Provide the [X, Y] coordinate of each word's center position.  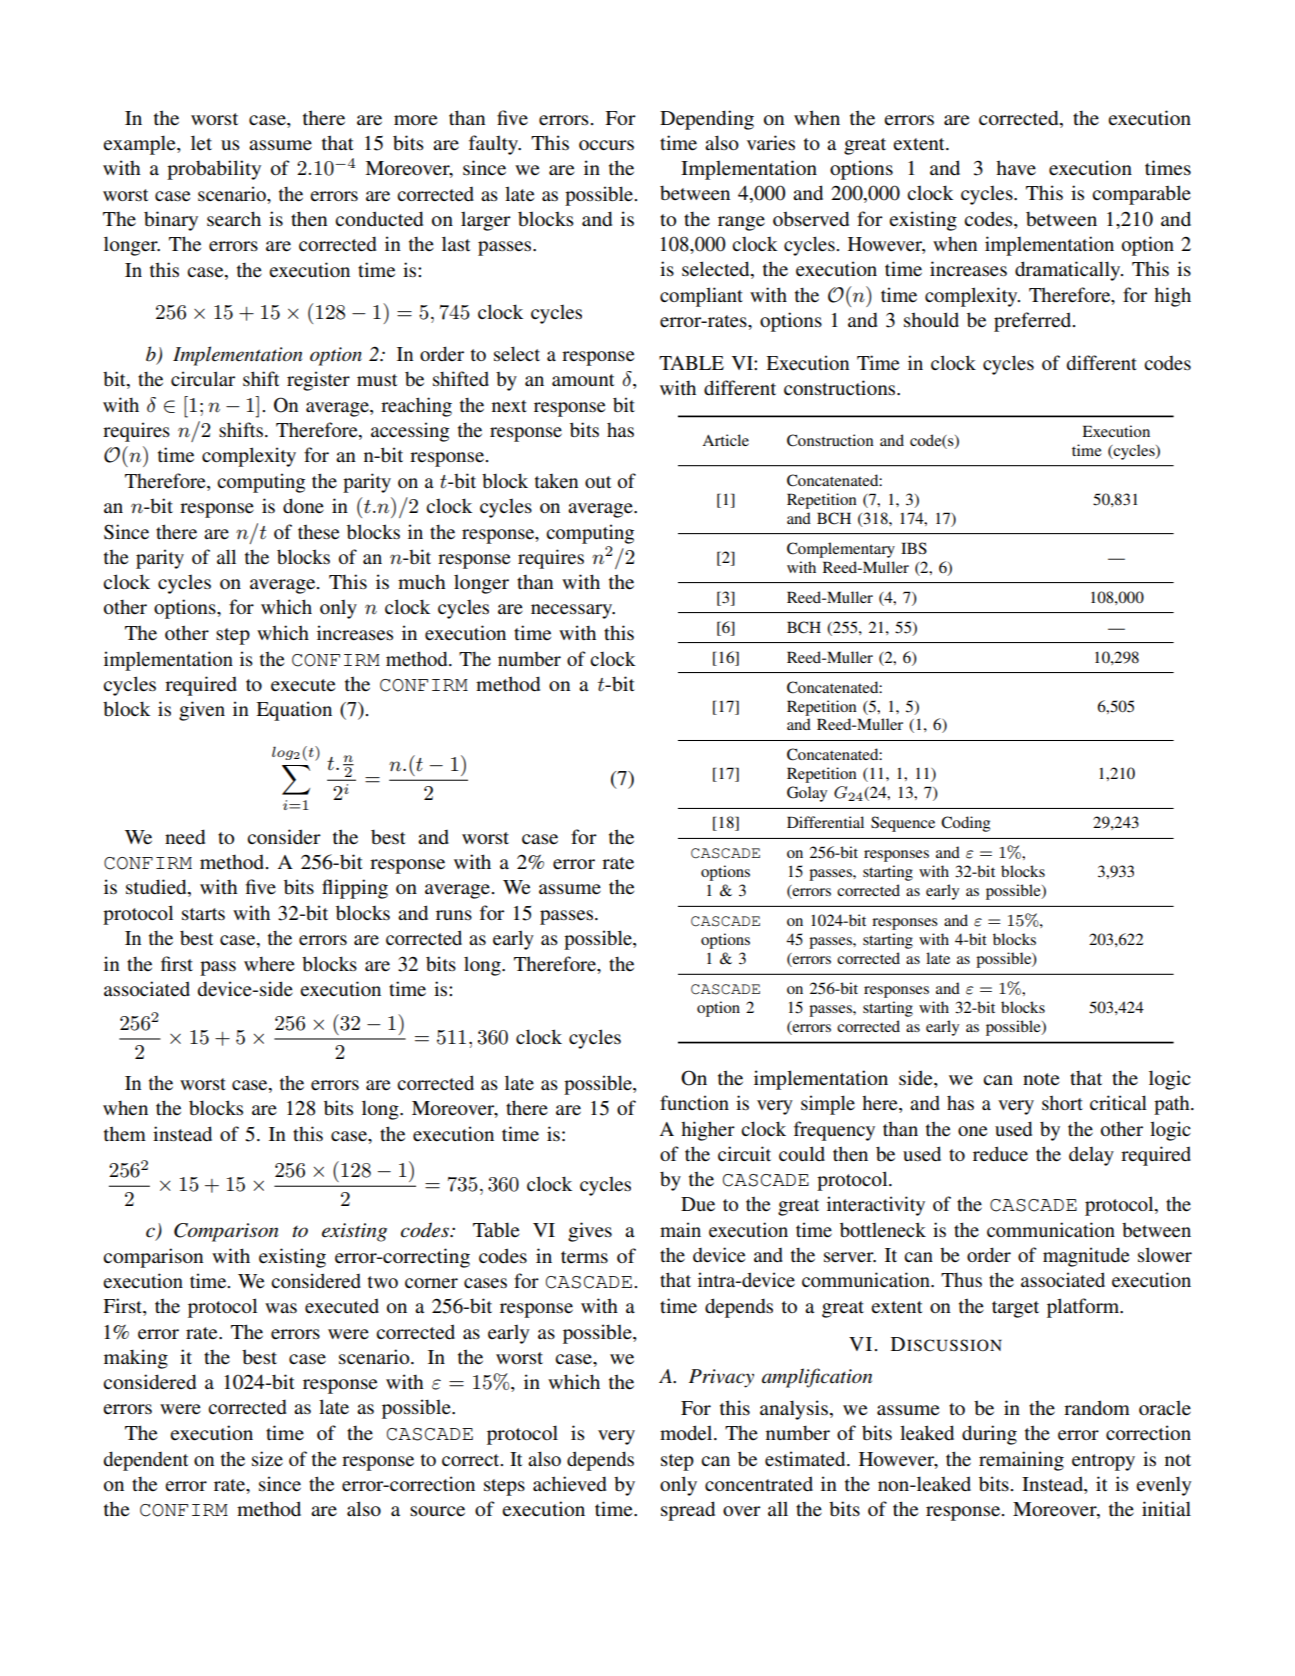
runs [454, 915]
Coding [965, 824]
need [185, 837]
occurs [606, 145]
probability [214, 170]
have [1016, 167]
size [267, 1459]
